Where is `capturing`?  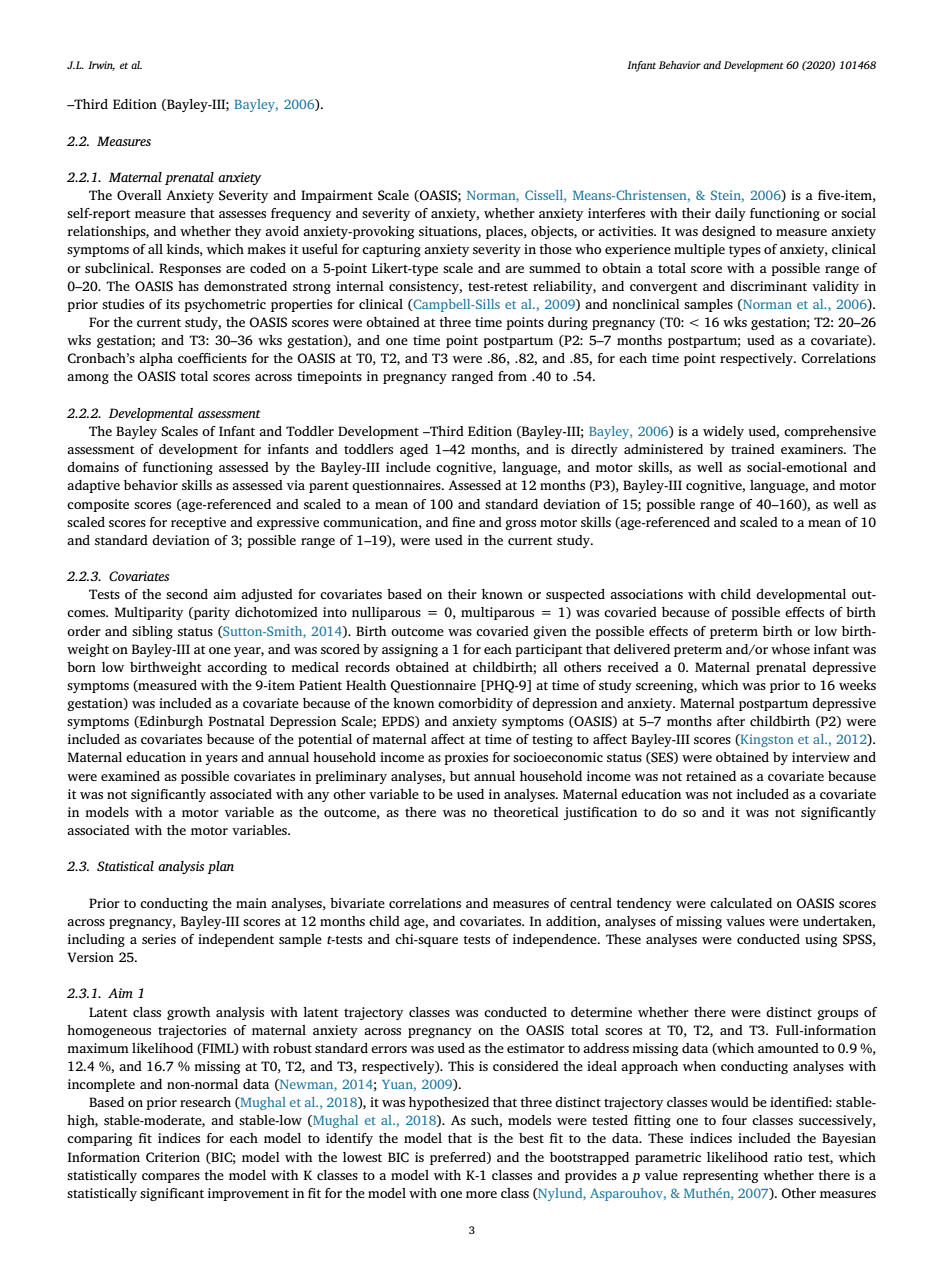 capturing is located at coordinates (391, 250).
